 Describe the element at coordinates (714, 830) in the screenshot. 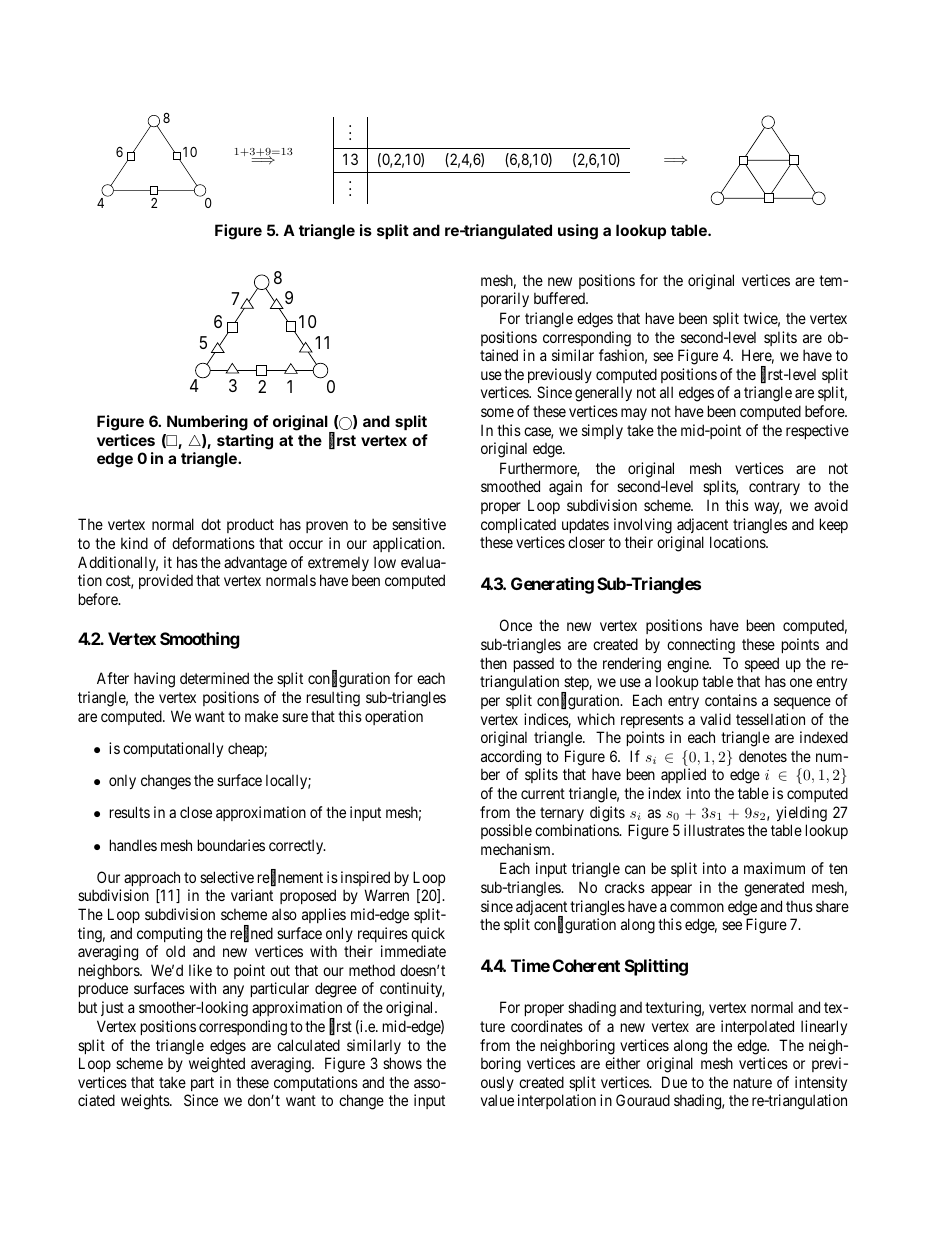

I see `illustrates` at that location.
